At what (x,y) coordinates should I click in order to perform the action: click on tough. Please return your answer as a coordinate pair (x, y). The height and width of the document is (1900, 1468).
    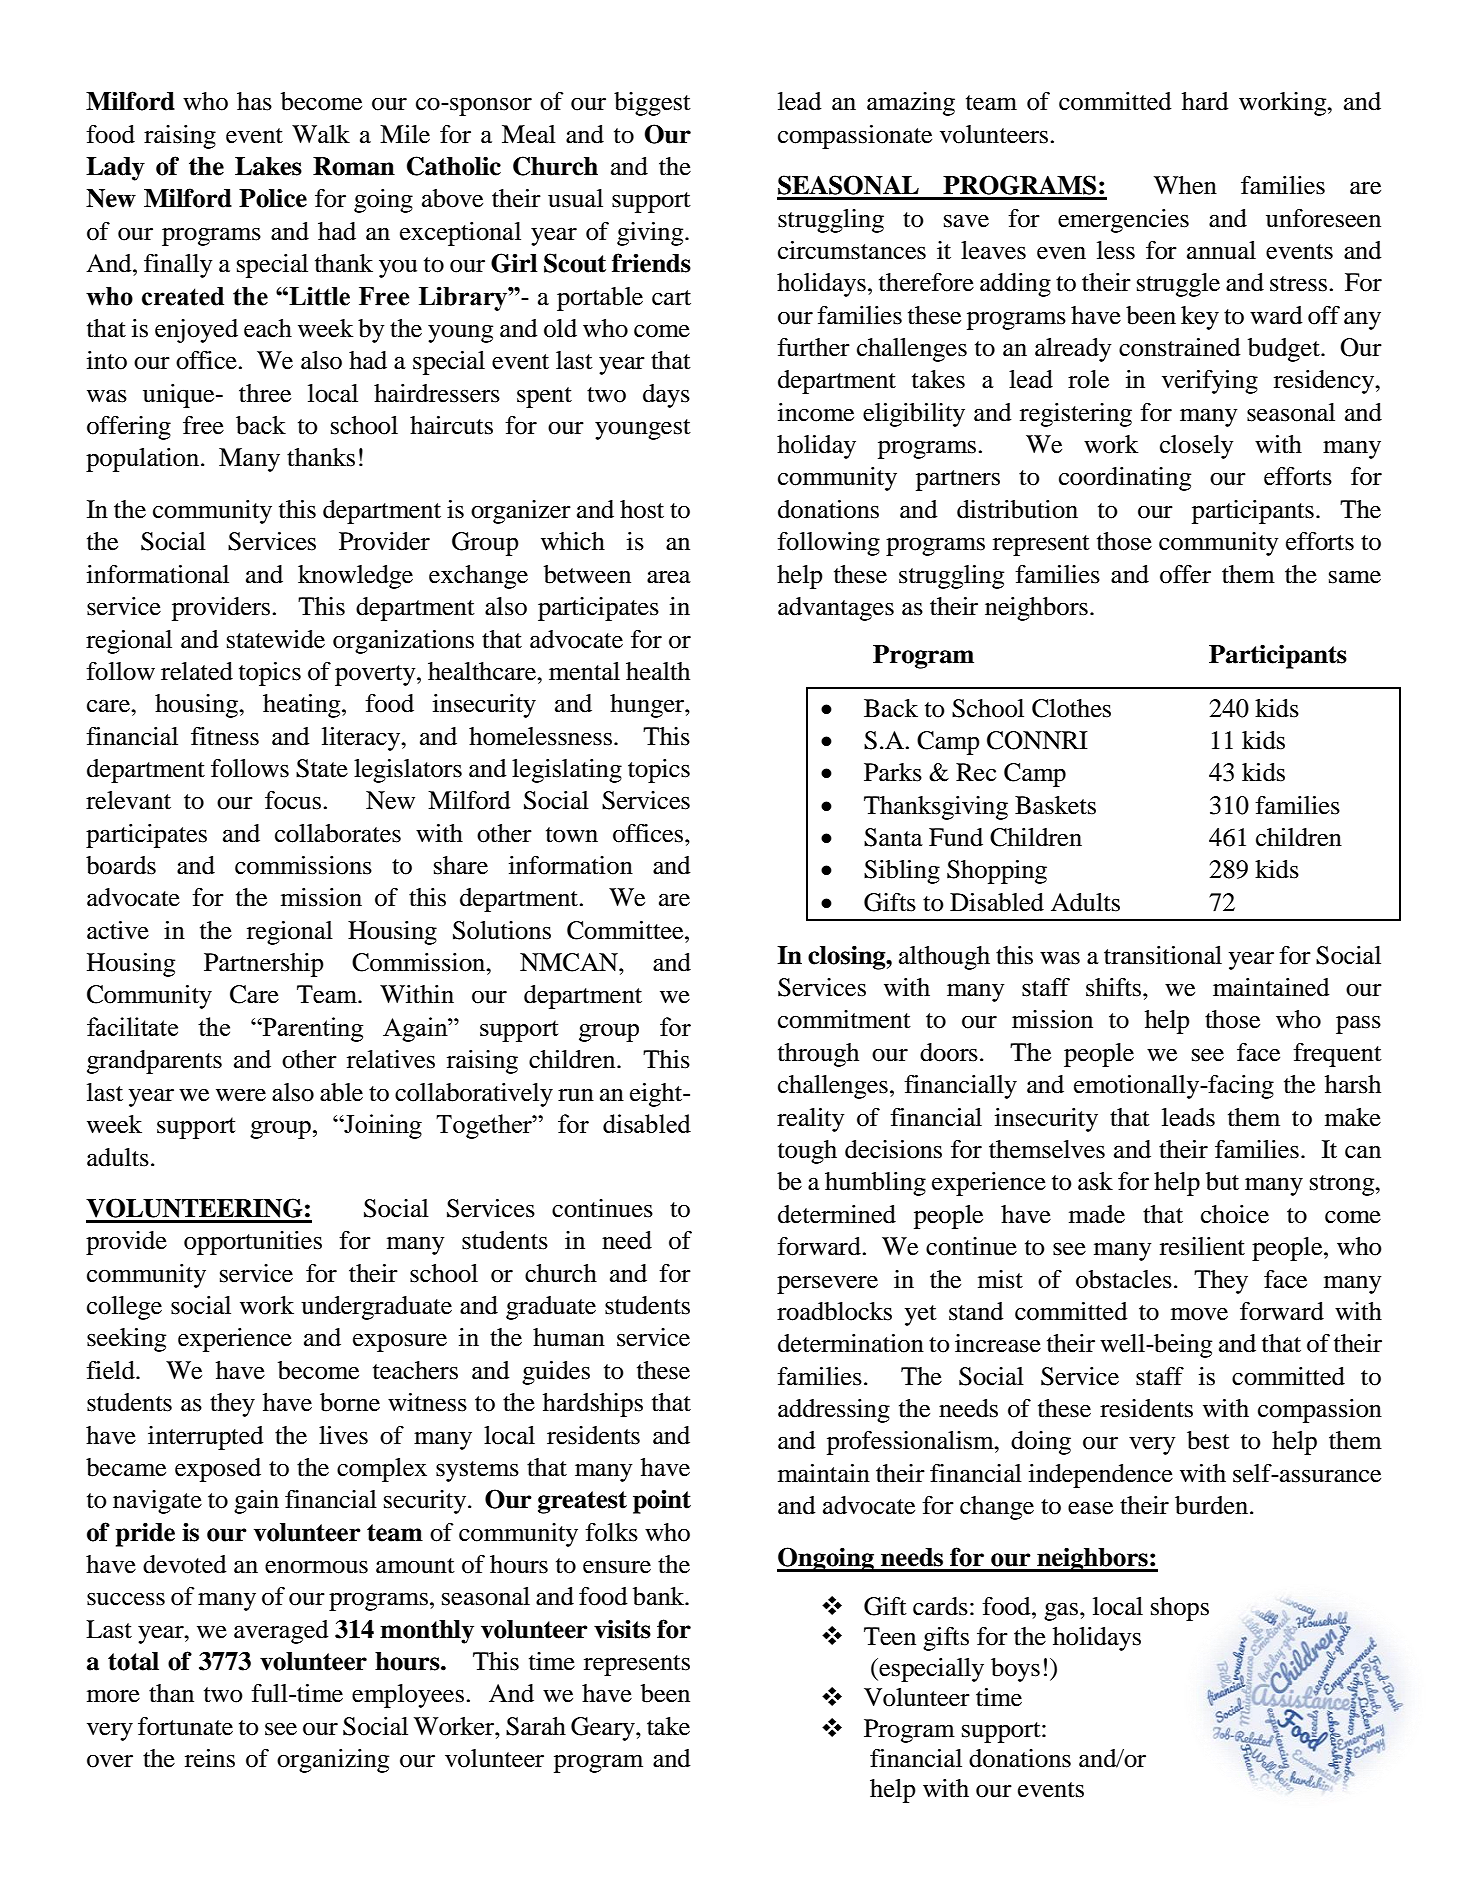
    Looking at the image, I should click on (807, 1152).
